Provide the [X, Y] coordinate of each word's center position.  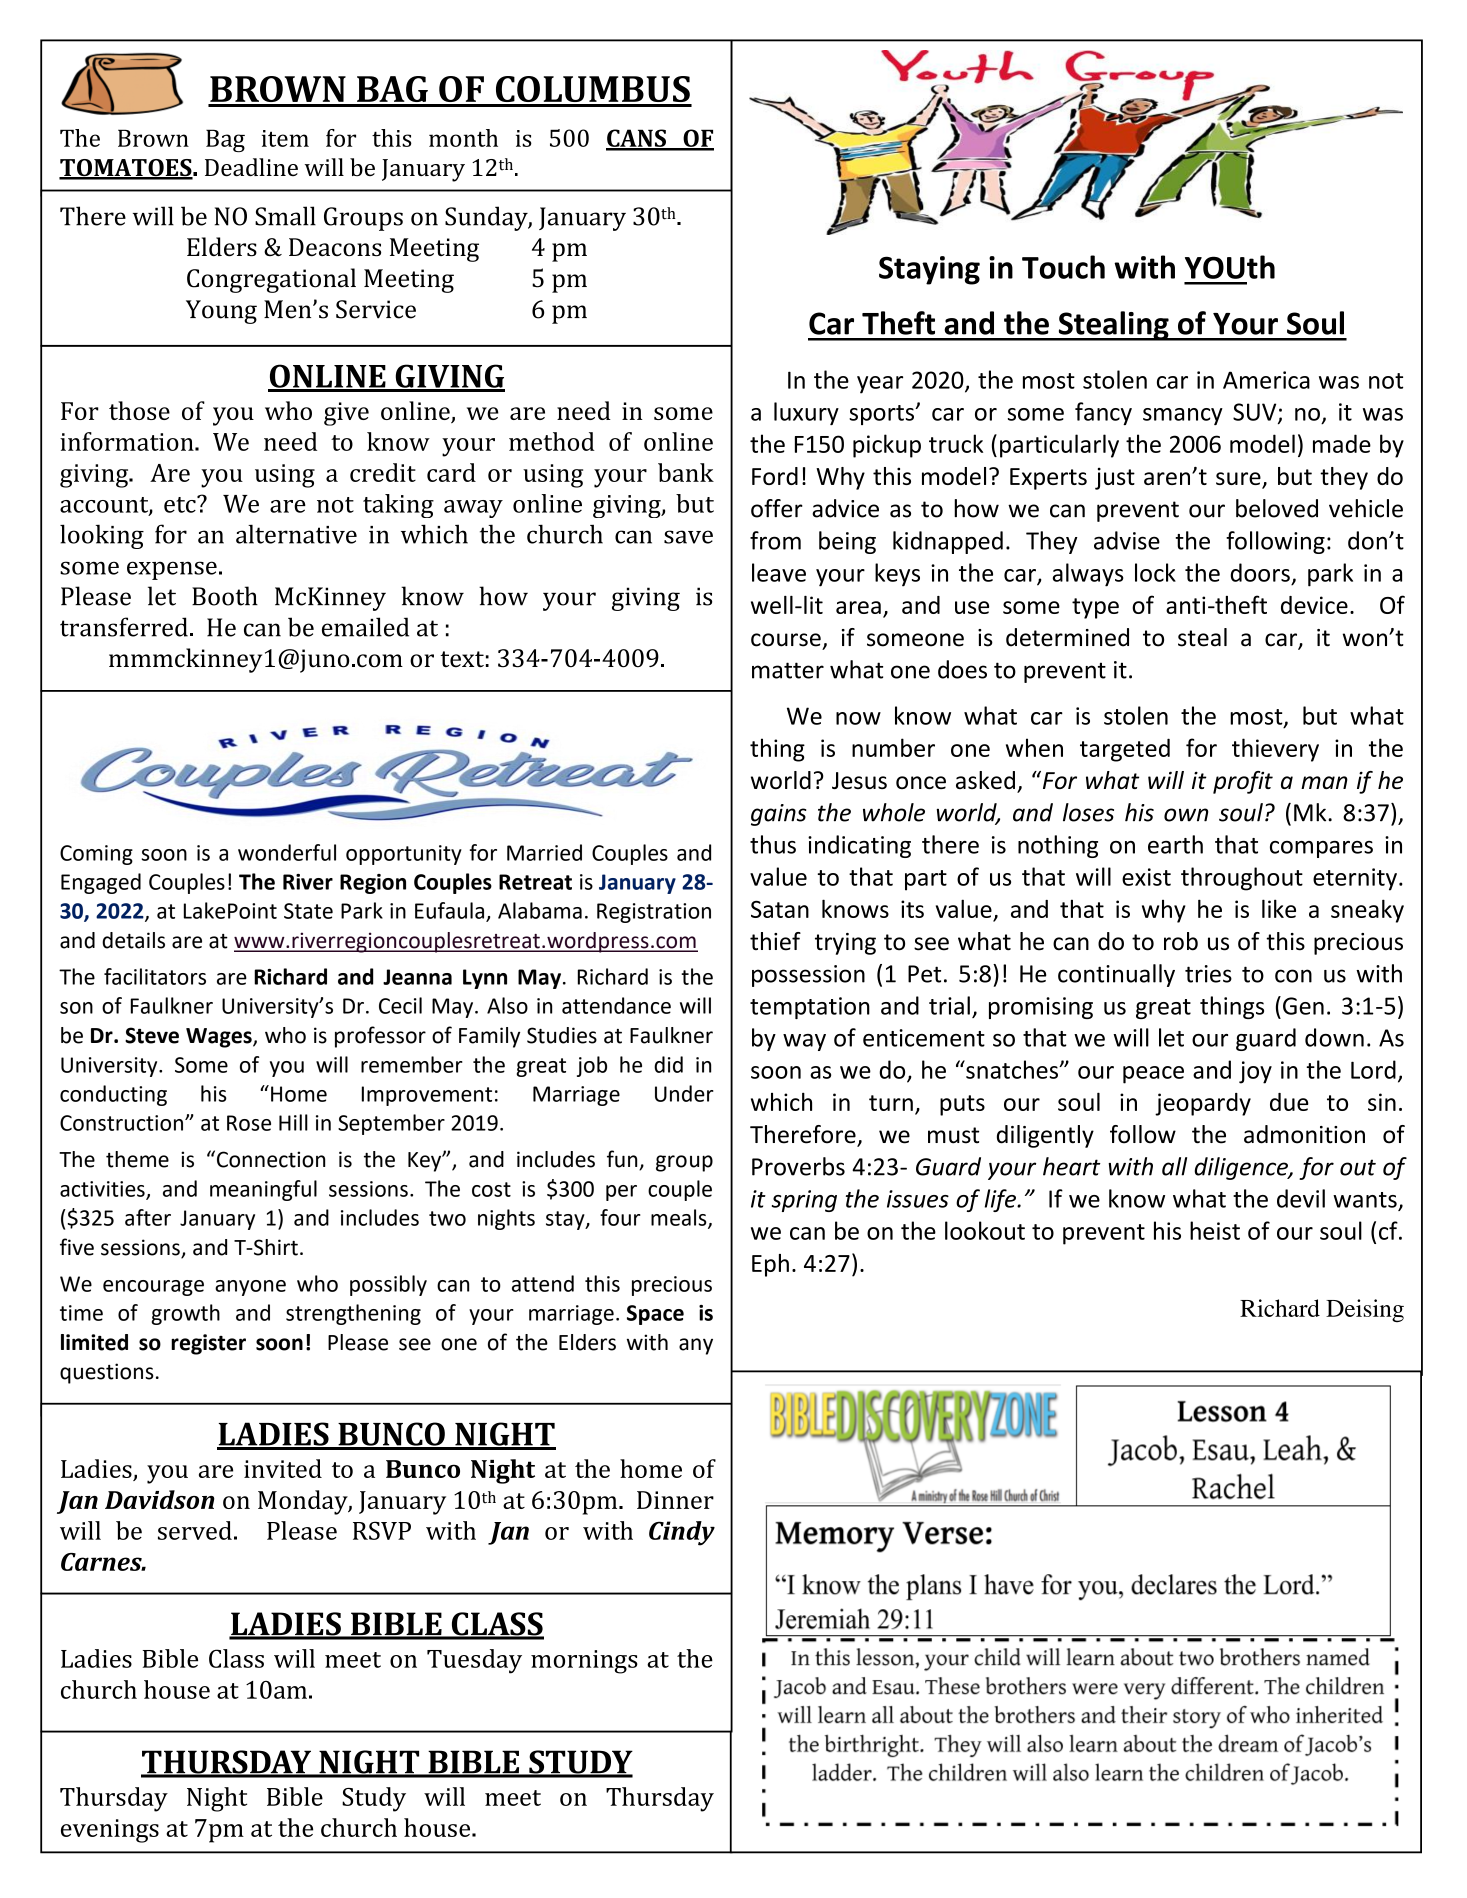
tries [1208, 974]
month [463, 138]
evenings [110, 1831]
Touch [1063, 267]
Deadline [251, 167]
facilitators [155, 976]
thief [775, 941]
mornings [584, 1662]
